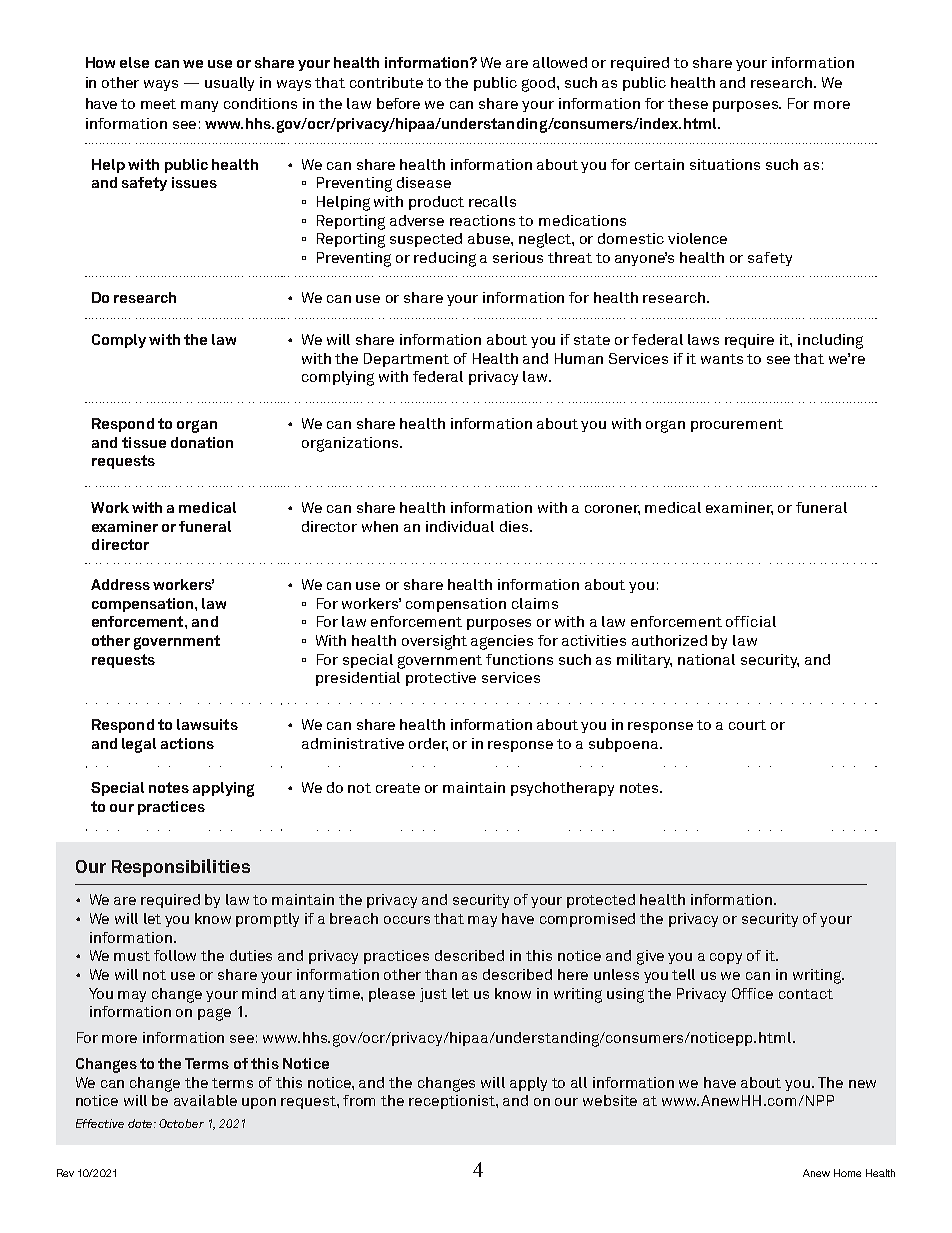 Image resolution: width=952 pixels, height=1233 pixels. What do you see at coordinates (181, 1123) in the document?
I see `October` at bounding box center [181, 1123].
